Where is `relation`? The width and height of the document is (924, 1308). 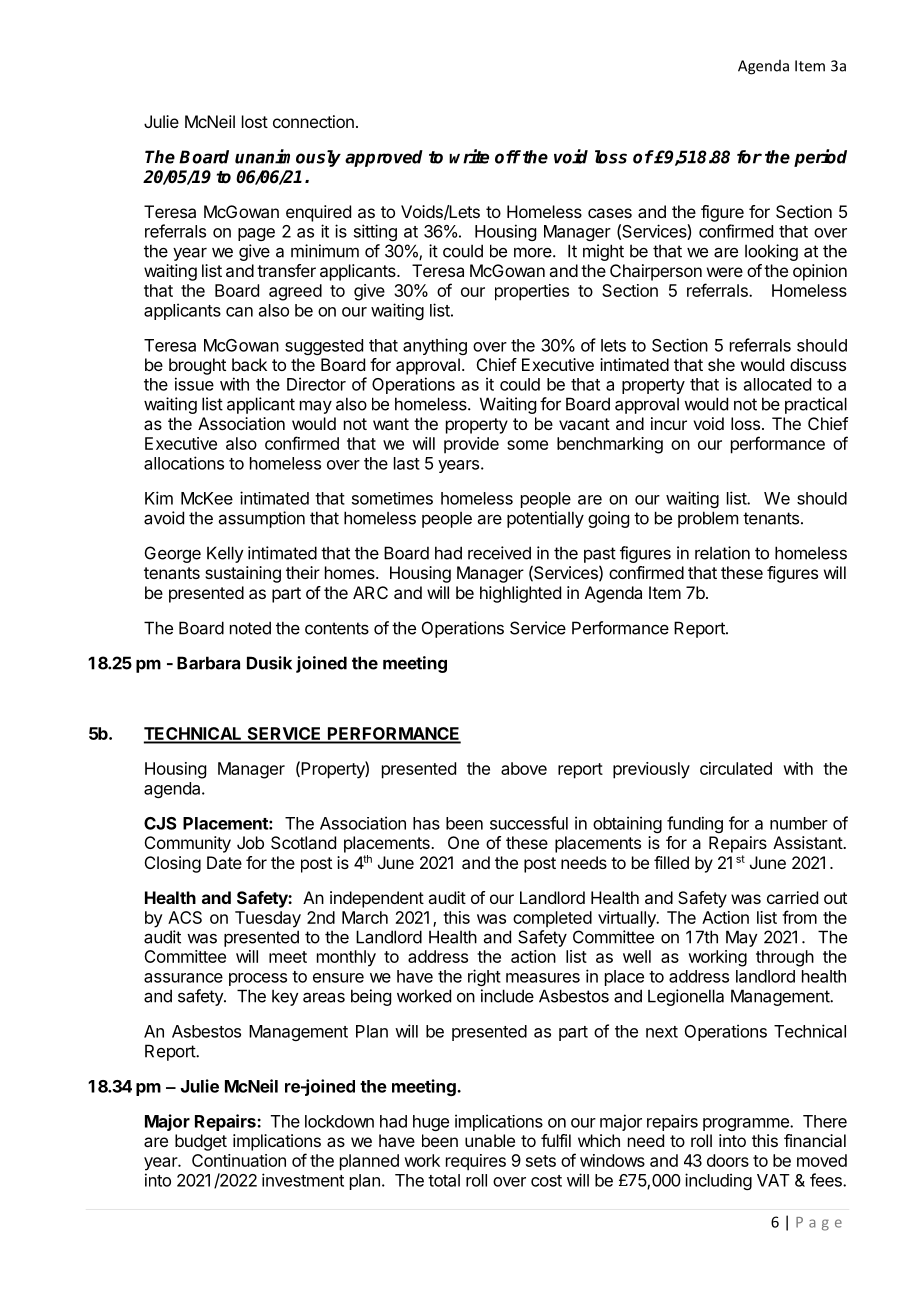
relation is located at coordinates (722, 553).
